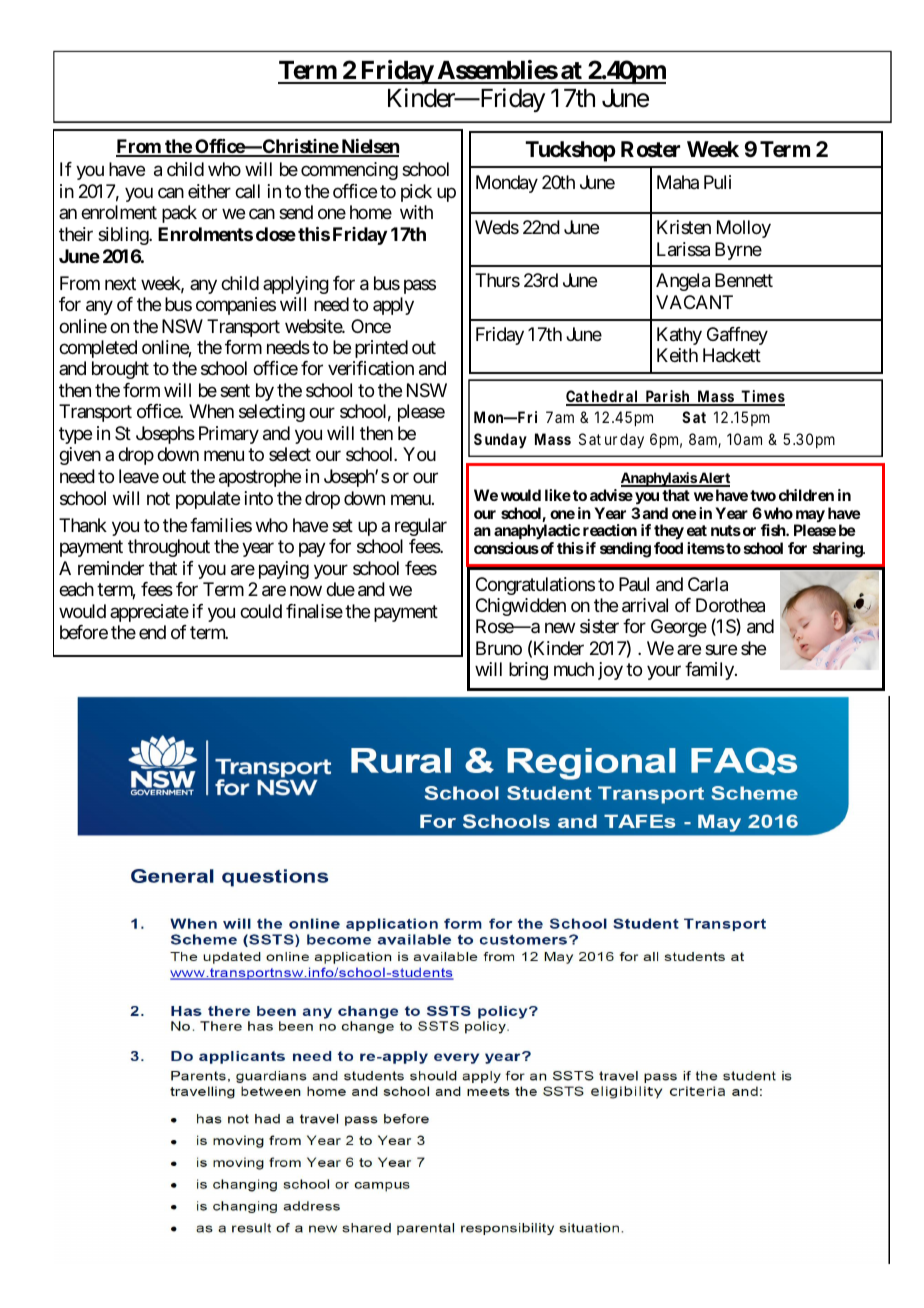 This screenshot has height=1308, width=924. I want to click on Sunday, so click(500, 441).
